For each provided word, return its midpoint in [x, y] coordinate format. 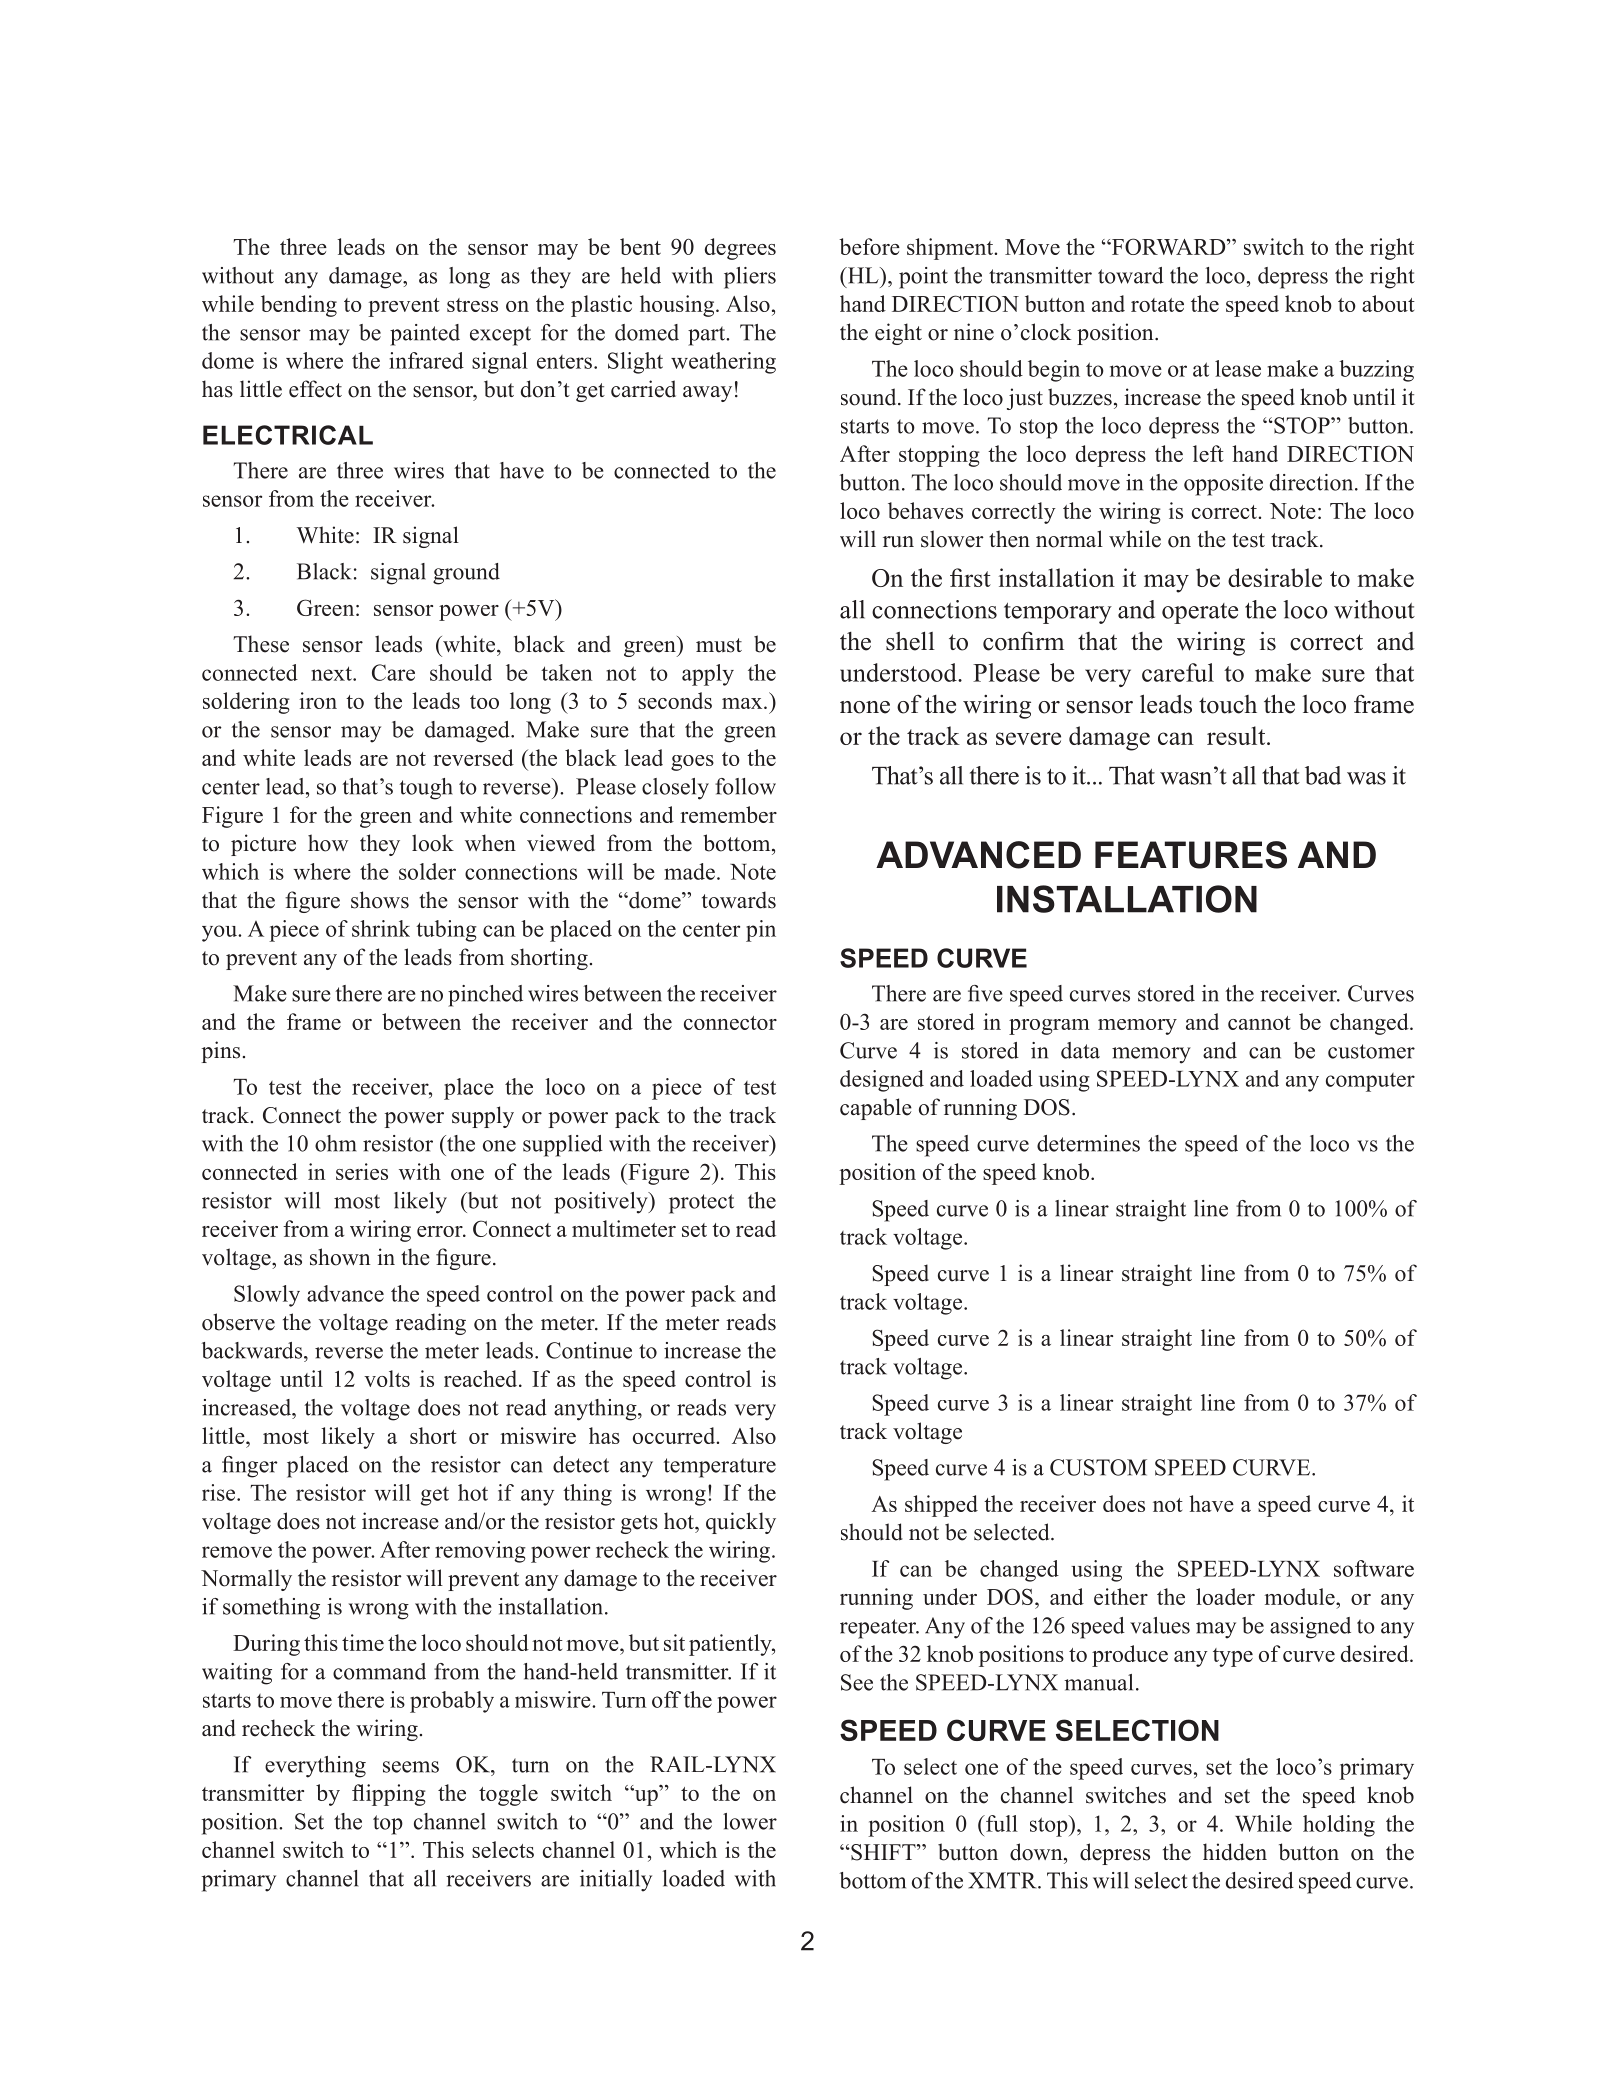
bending [299, 306]
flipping [389, 1795]
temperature [719, 1468]
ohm [335, 1143]
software [1374, 1568]
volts [387, 1378]
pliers [750, 278]
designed [882, 1081]
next [332, 673]
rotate [1157, 305]
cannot [1259, 1023]
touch [1228, 704]
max [743, 703]
